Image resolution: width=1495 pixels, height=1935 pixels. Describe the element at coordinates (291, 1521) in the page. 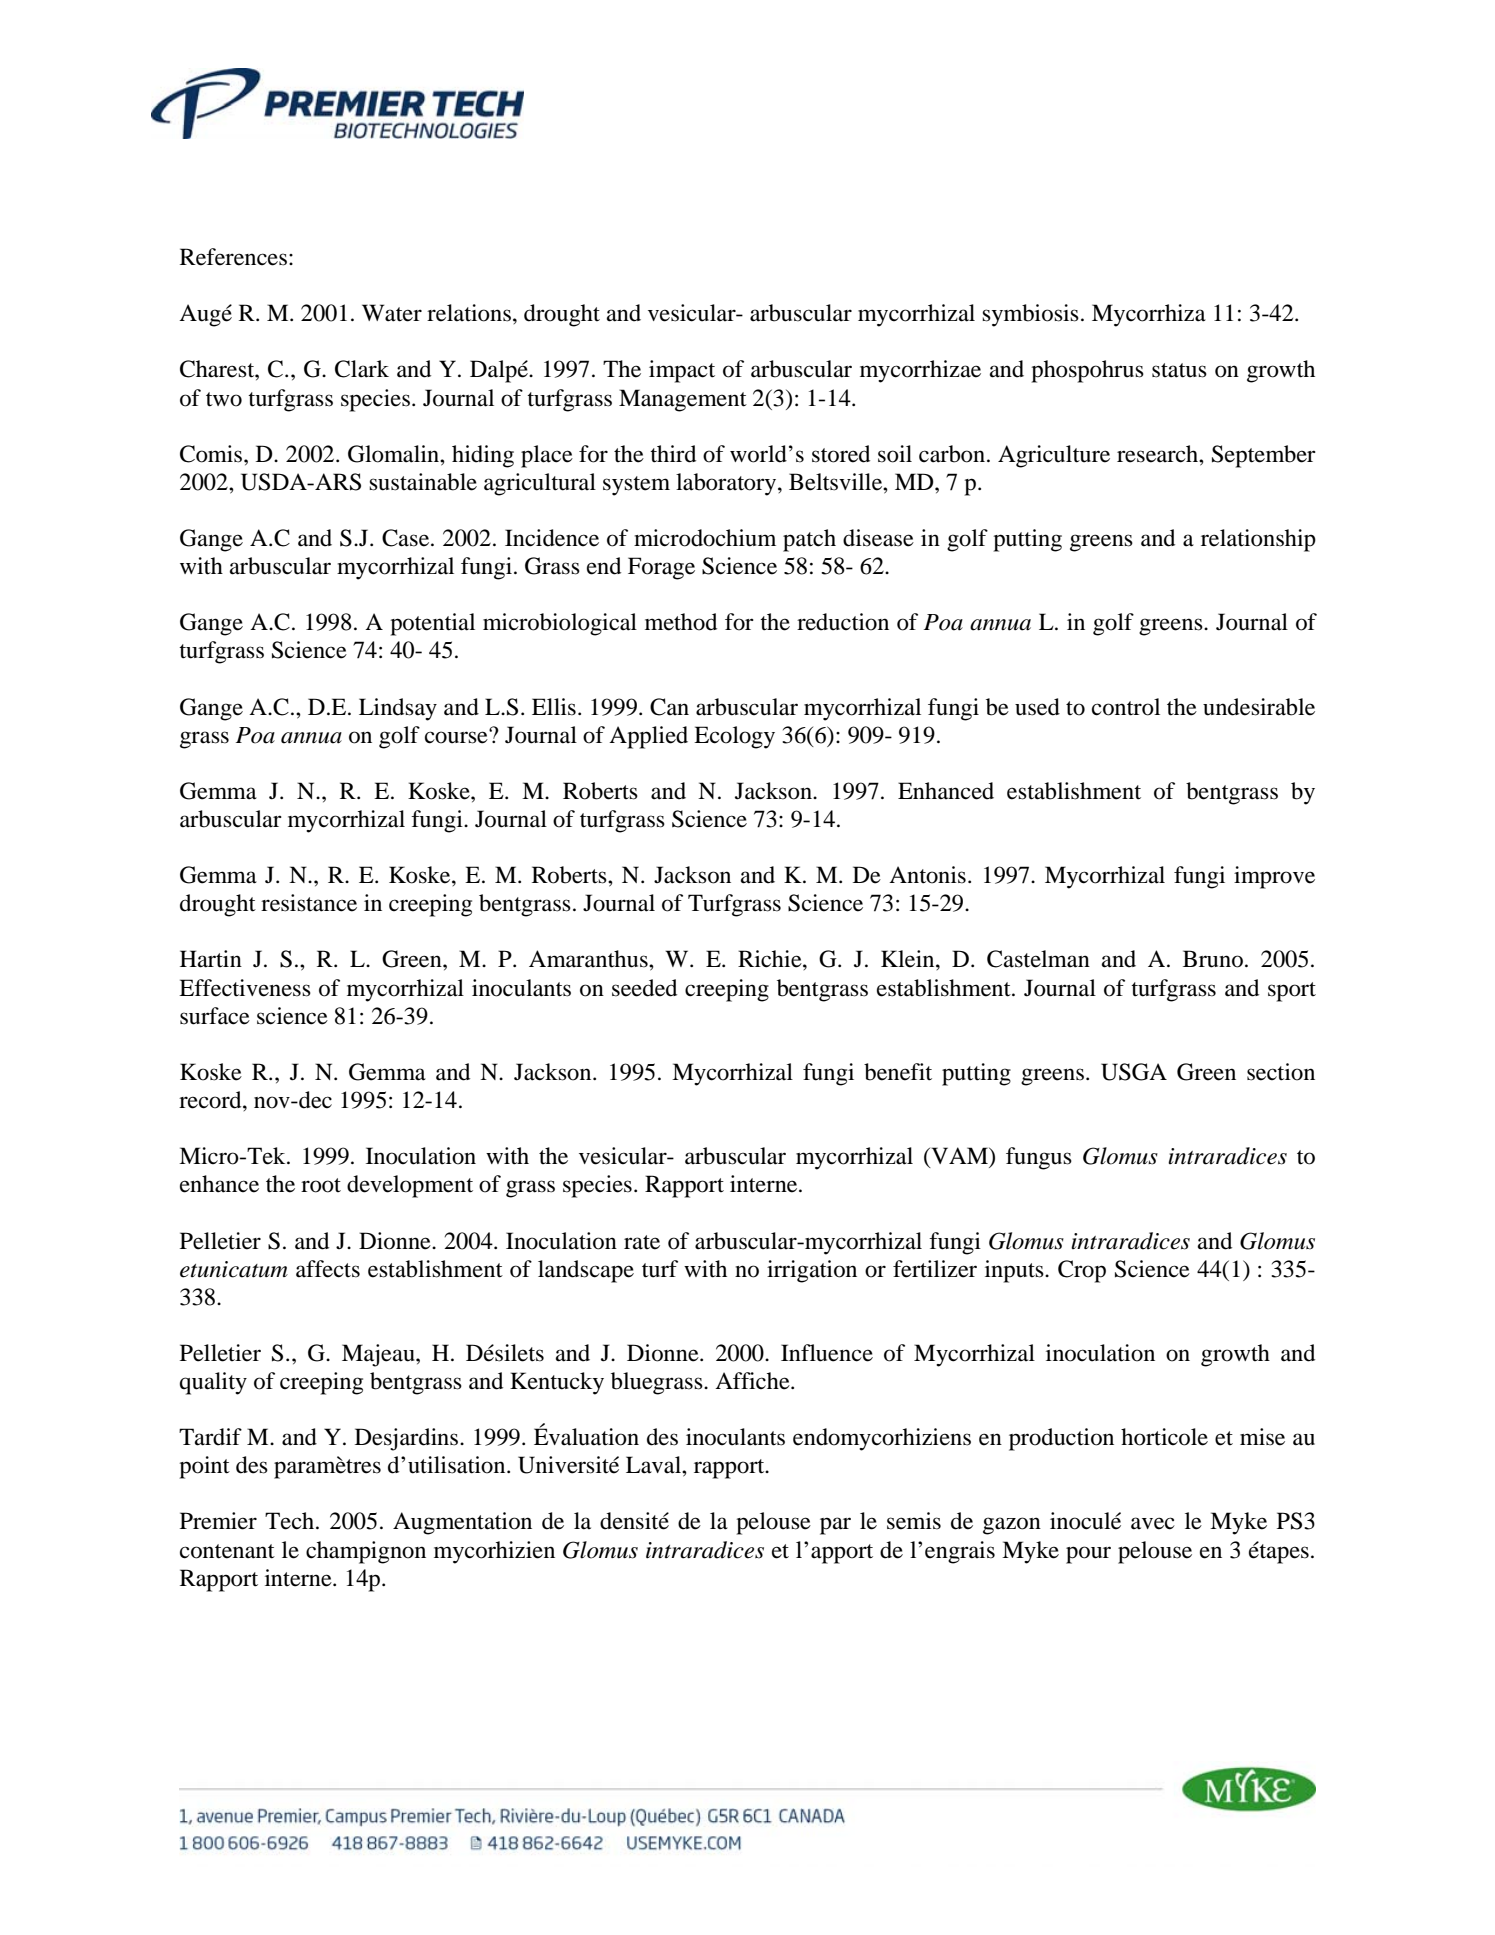

I see `Tech` at that location.
